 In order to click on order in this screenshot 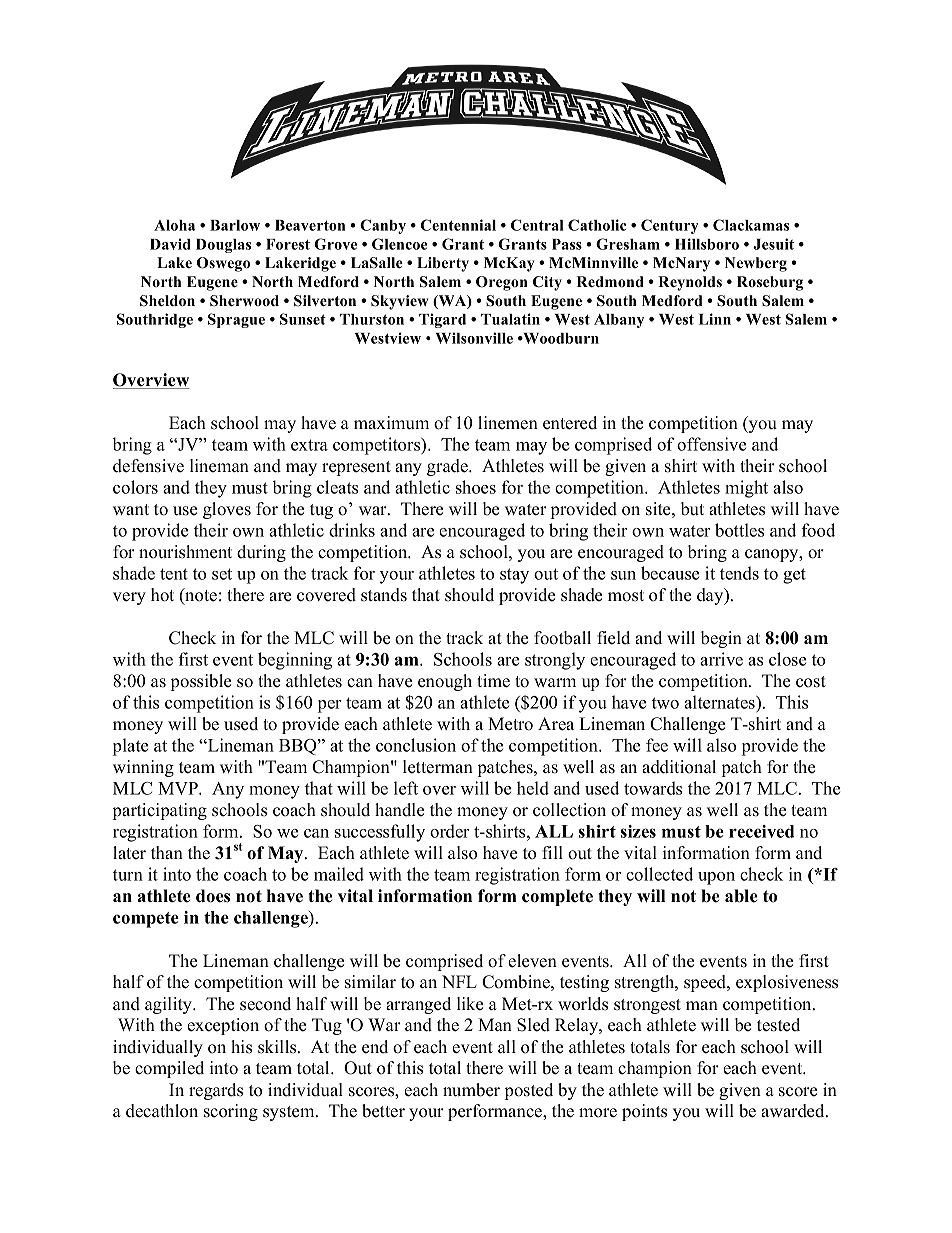, I will do `click(449, 831)`.
